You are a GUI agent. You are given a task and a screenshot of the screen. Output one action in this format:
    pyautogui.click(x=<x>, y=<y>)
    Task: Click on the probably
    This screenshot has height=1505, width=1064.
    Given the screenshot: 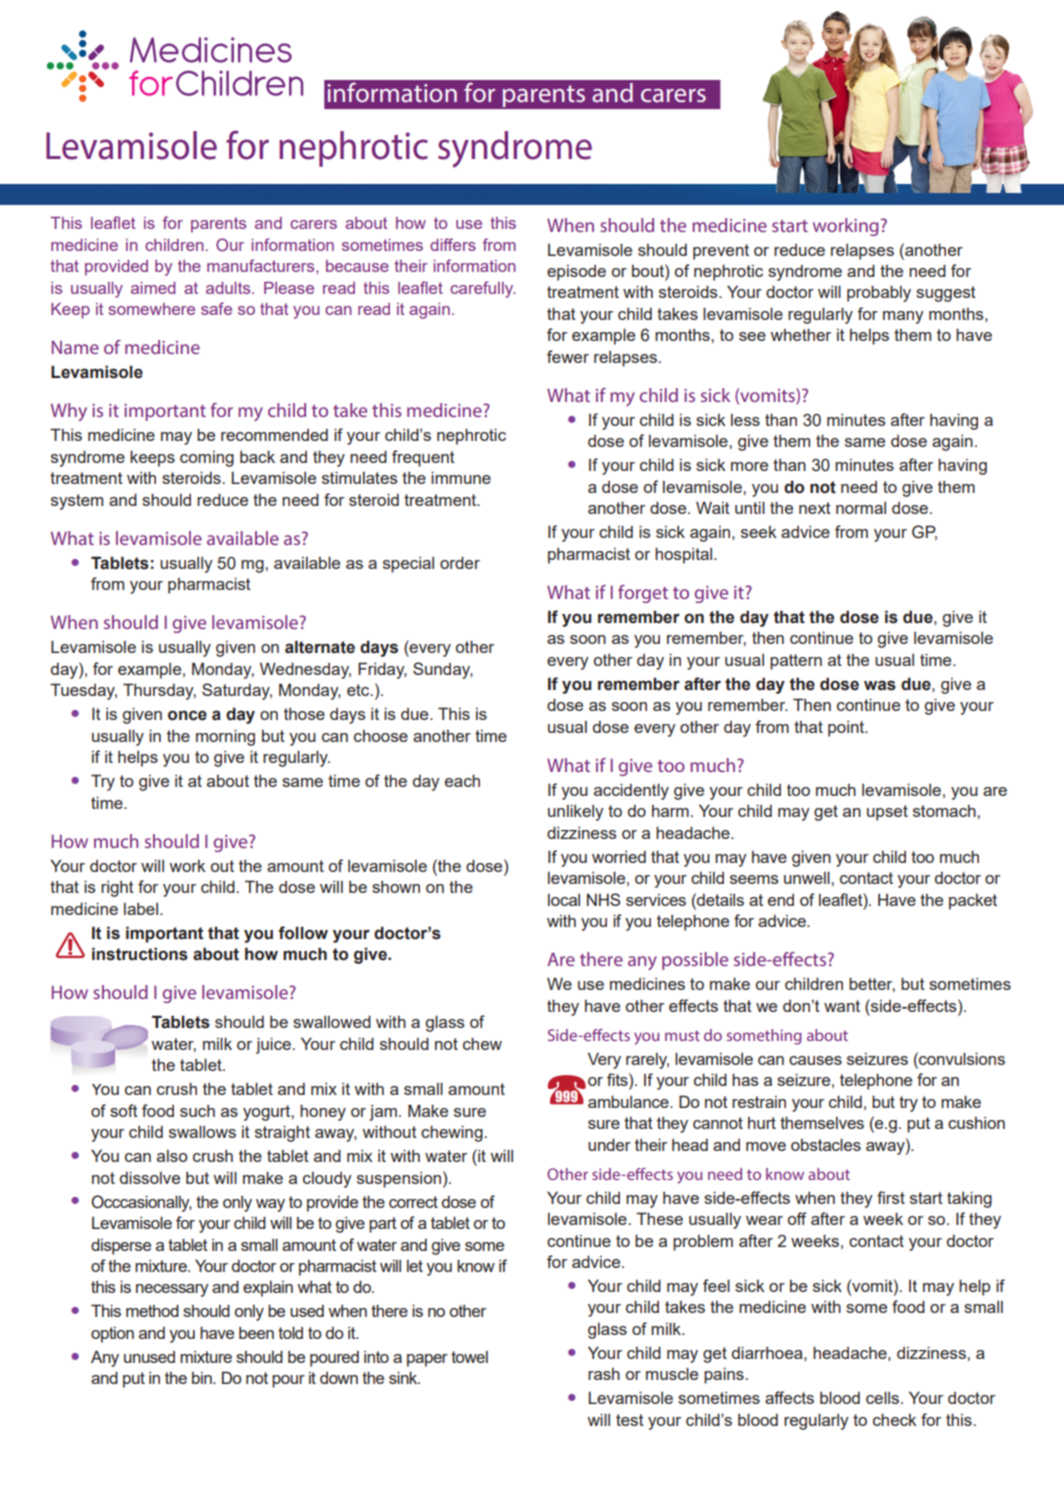 What is the action you would take?
    pyautogui.click(x=879, y=293)
